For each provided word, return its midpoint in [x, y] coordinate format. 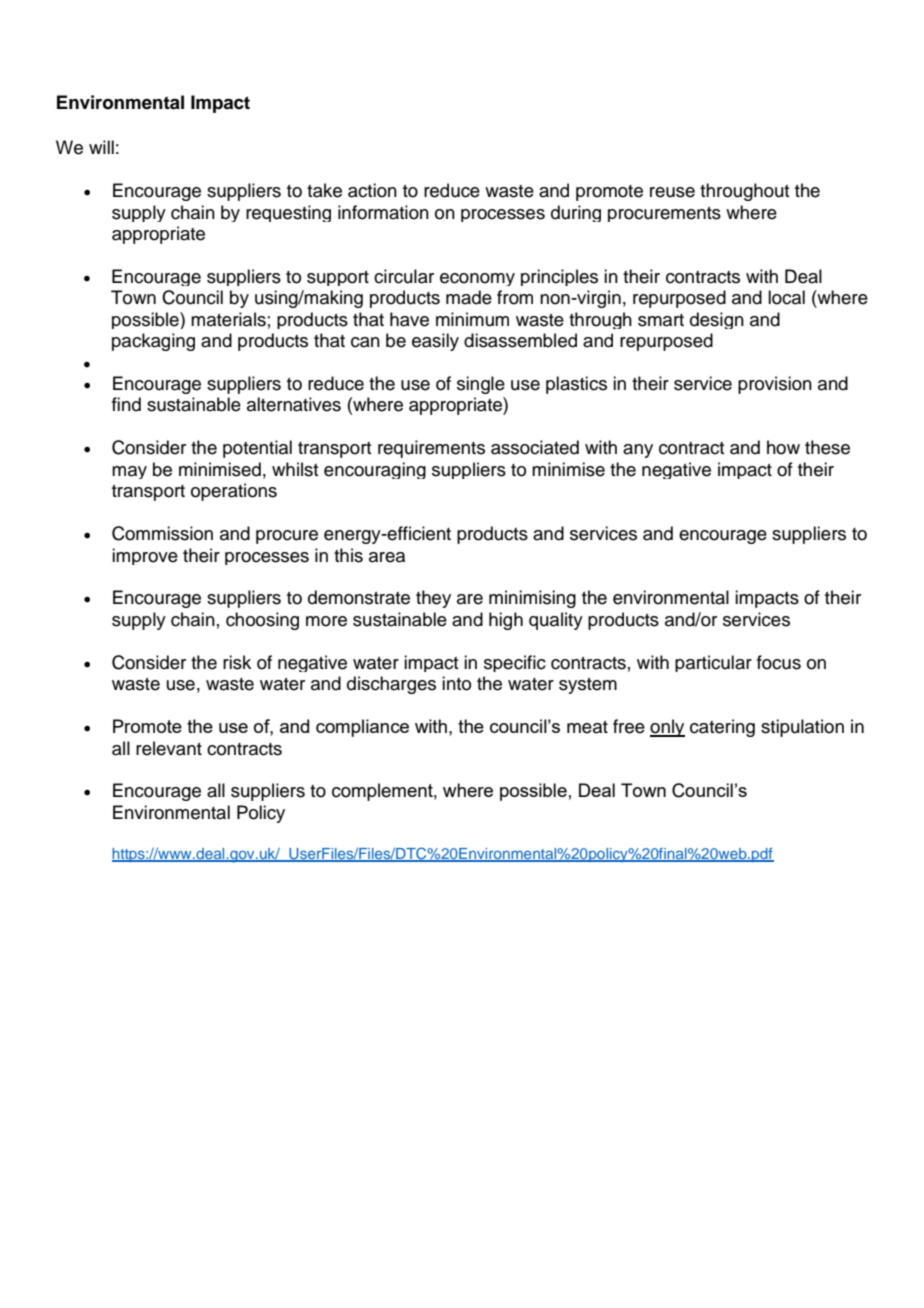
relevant [169, 748]
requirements [431, 449]
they [433, 599]
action [372, 190]
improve [145, 556]
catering [722, 728]
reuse [672, 192]
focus [779, 662]
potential [257, 449]
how [783, 447]
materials [228, 319]
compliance [362, 728]
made [469, 297]
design [717, 320]
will [101, 147]
